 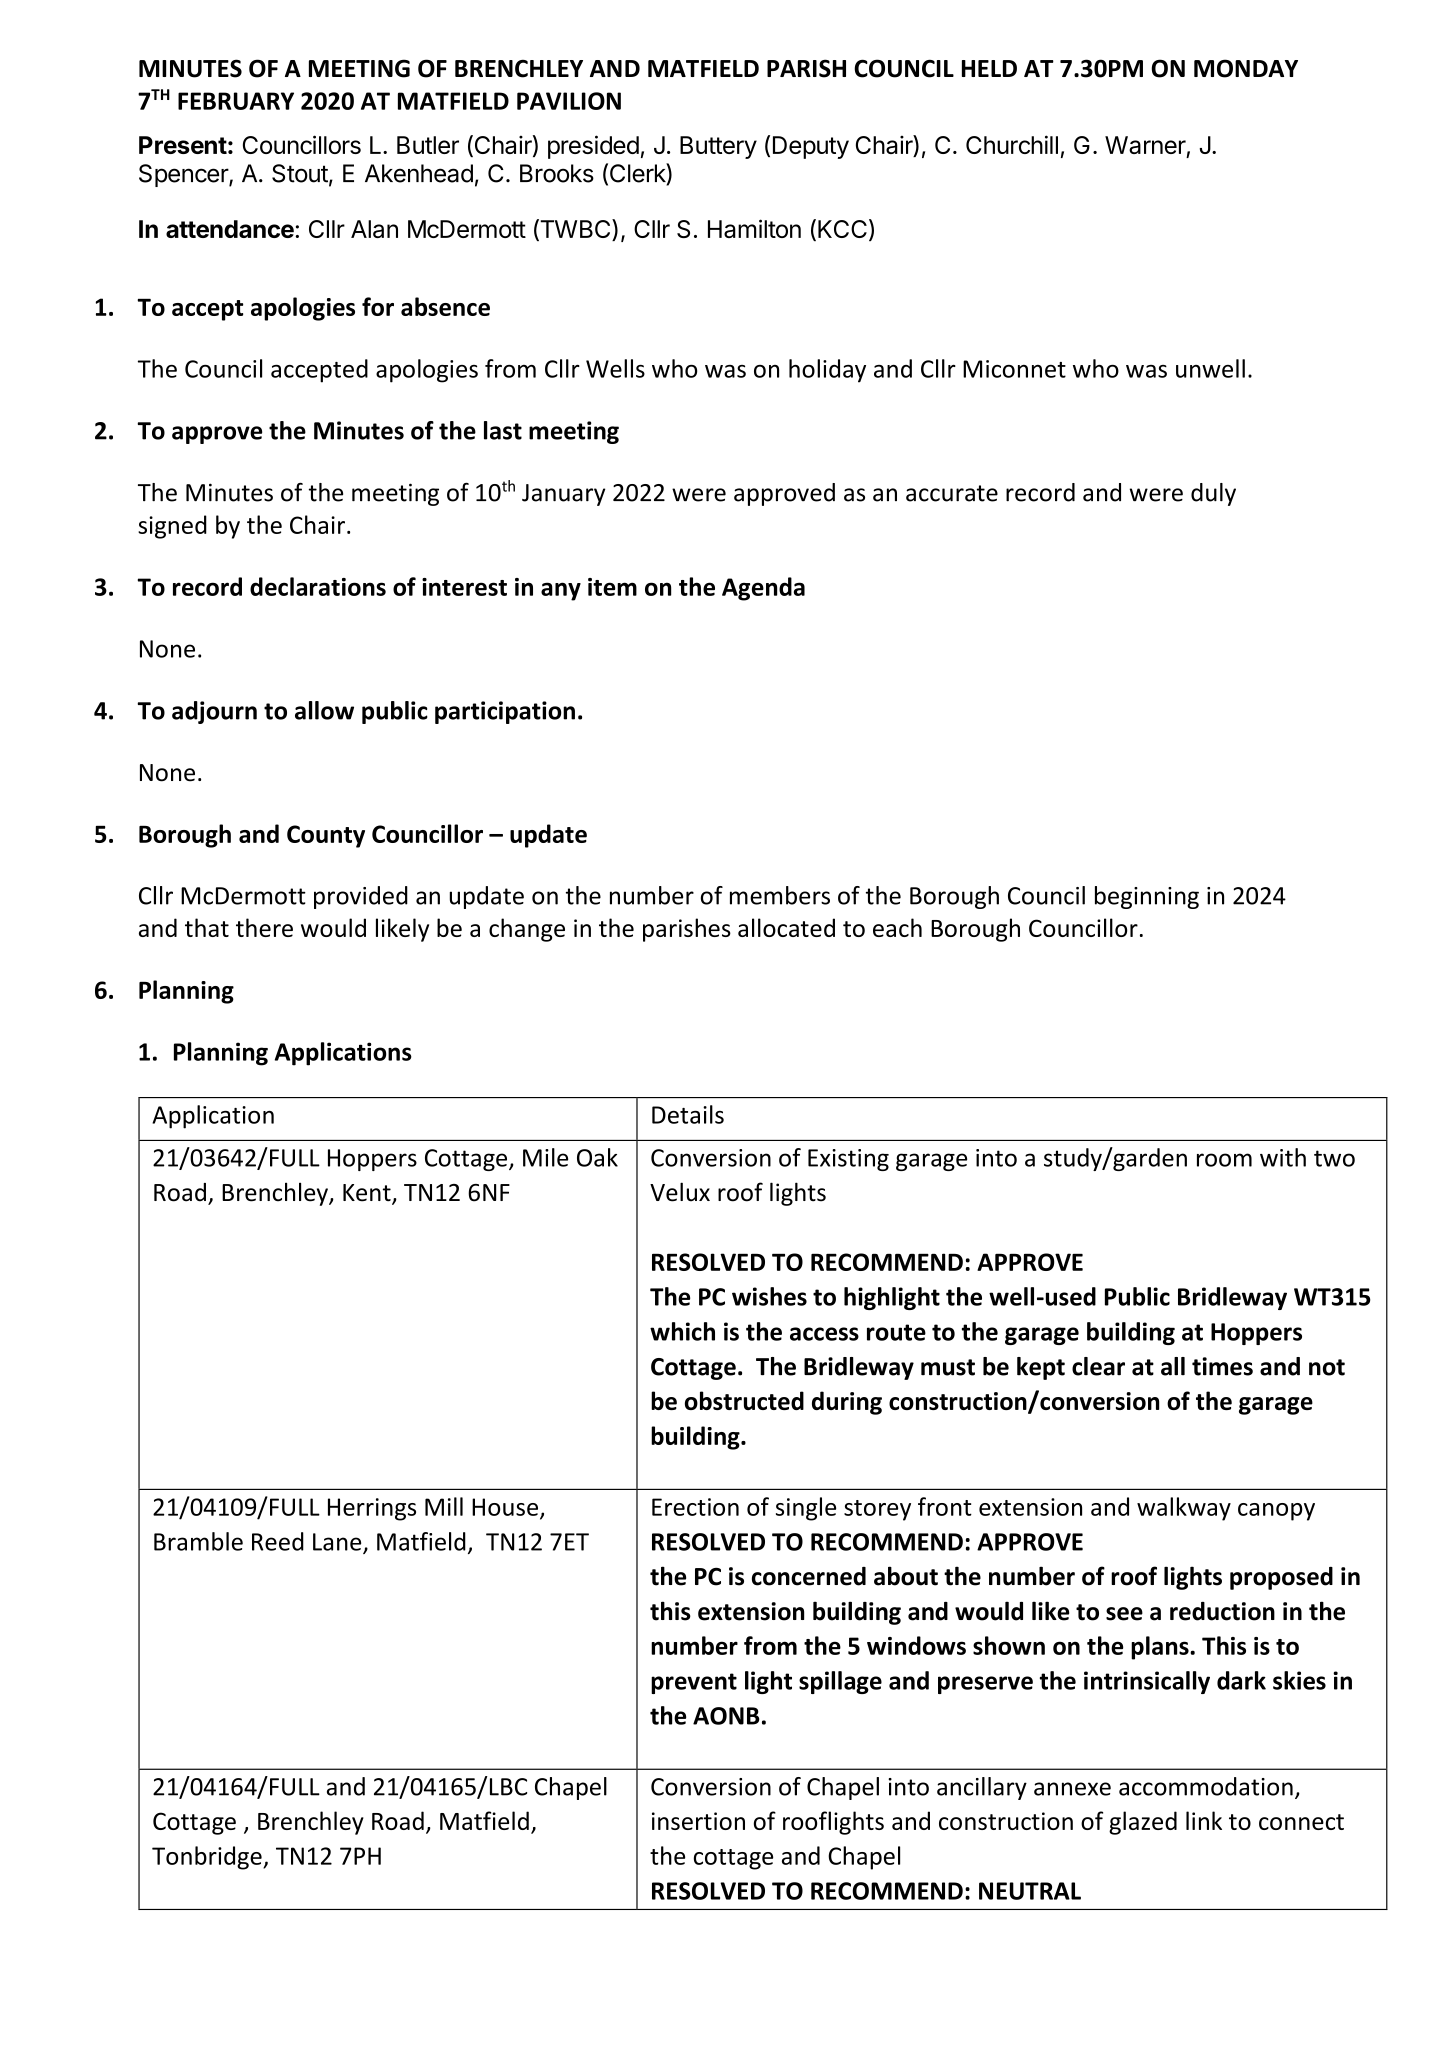 What do you see at coordinates (718, 147) in the screenshot?
I see `Buttery` at bounding box center [718, 147].
